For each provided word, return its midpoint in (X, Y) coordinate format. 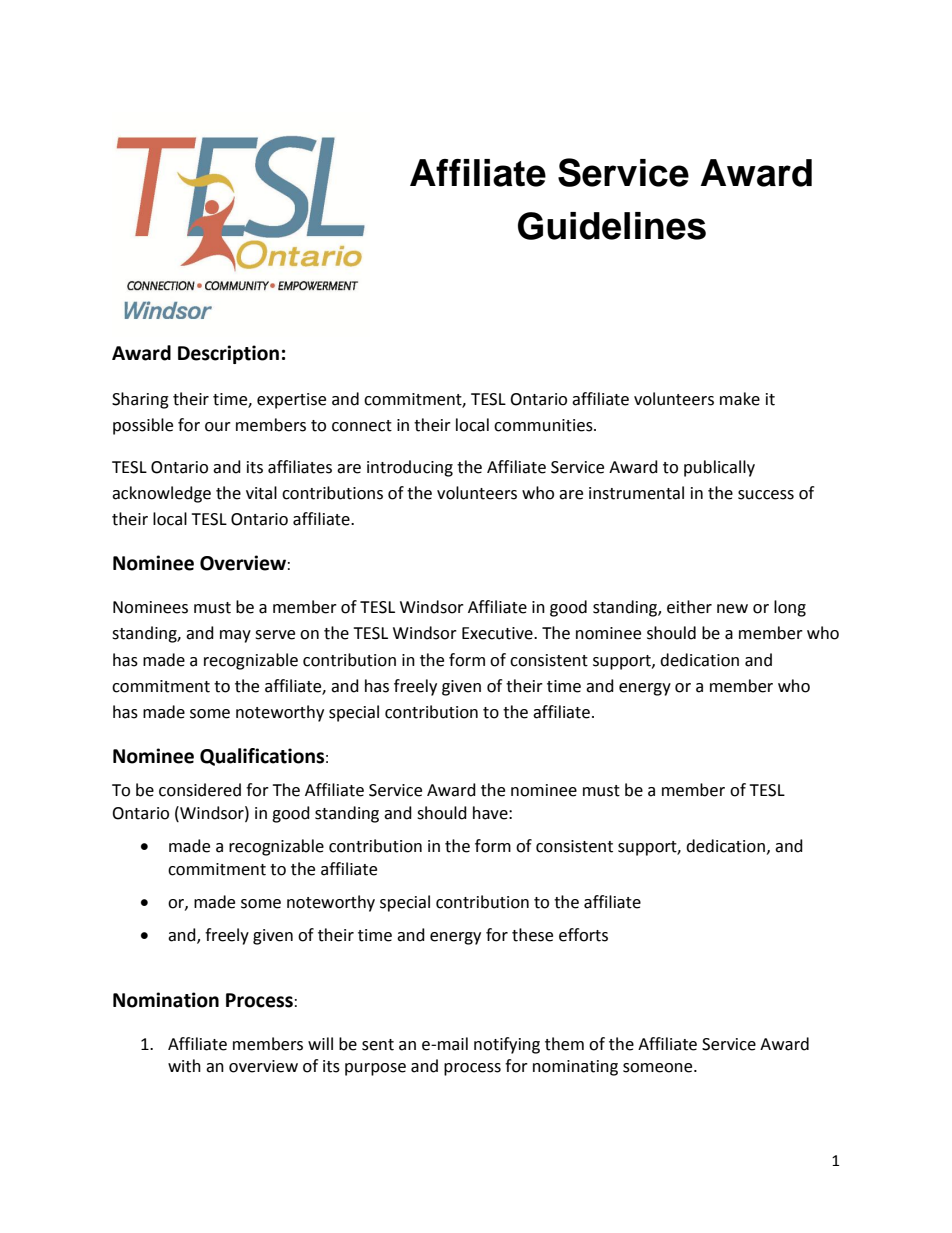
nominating (575, 1068)
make (740, 399)
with (184, 1066)
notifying (507, 1045)
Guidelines (612, 226)
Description (228, 354)
